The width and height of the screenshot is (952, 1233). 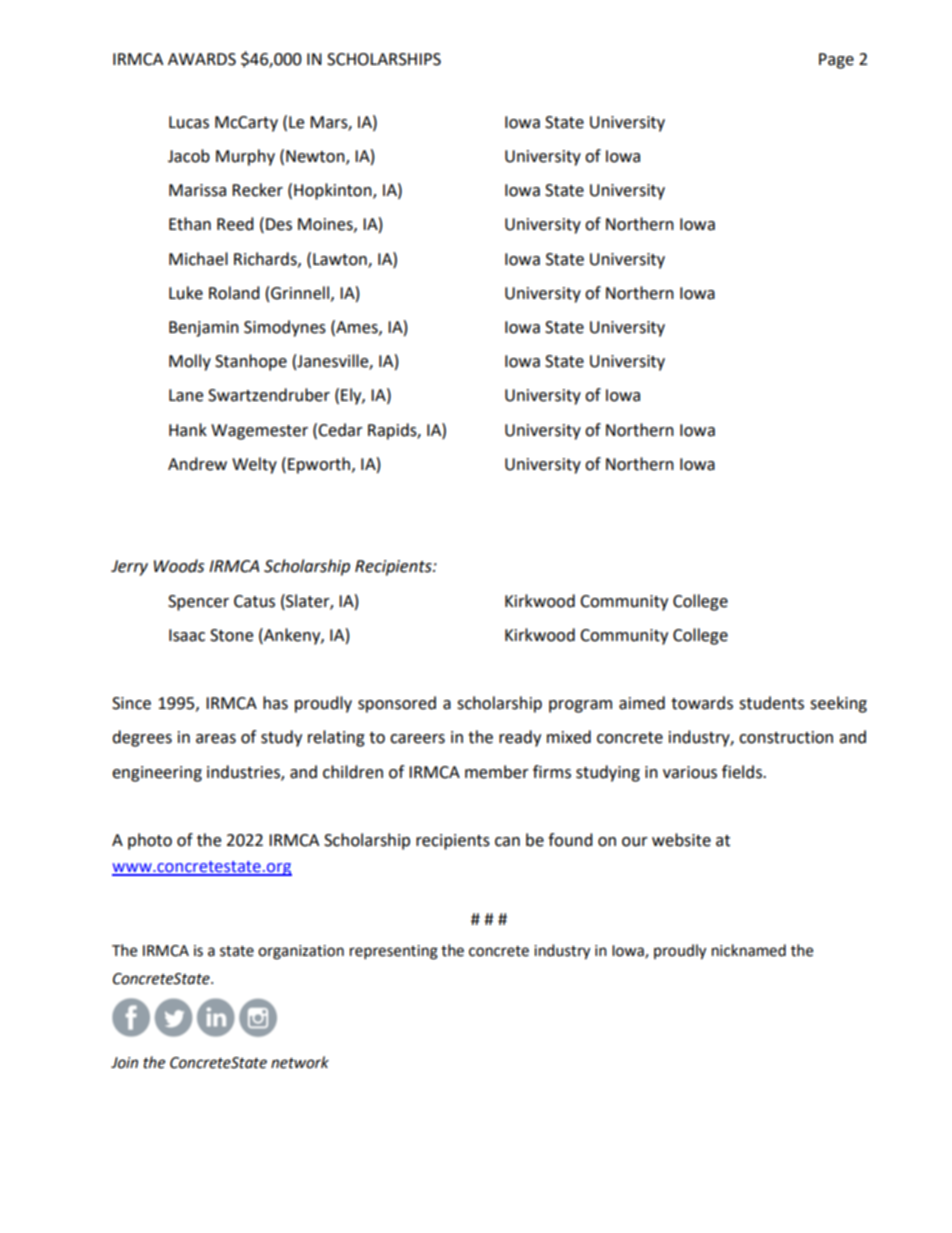 What do you see at coordinates (749, 950) in the screenshot?
I see `nicknamed` at bounding box center [749, 950].
